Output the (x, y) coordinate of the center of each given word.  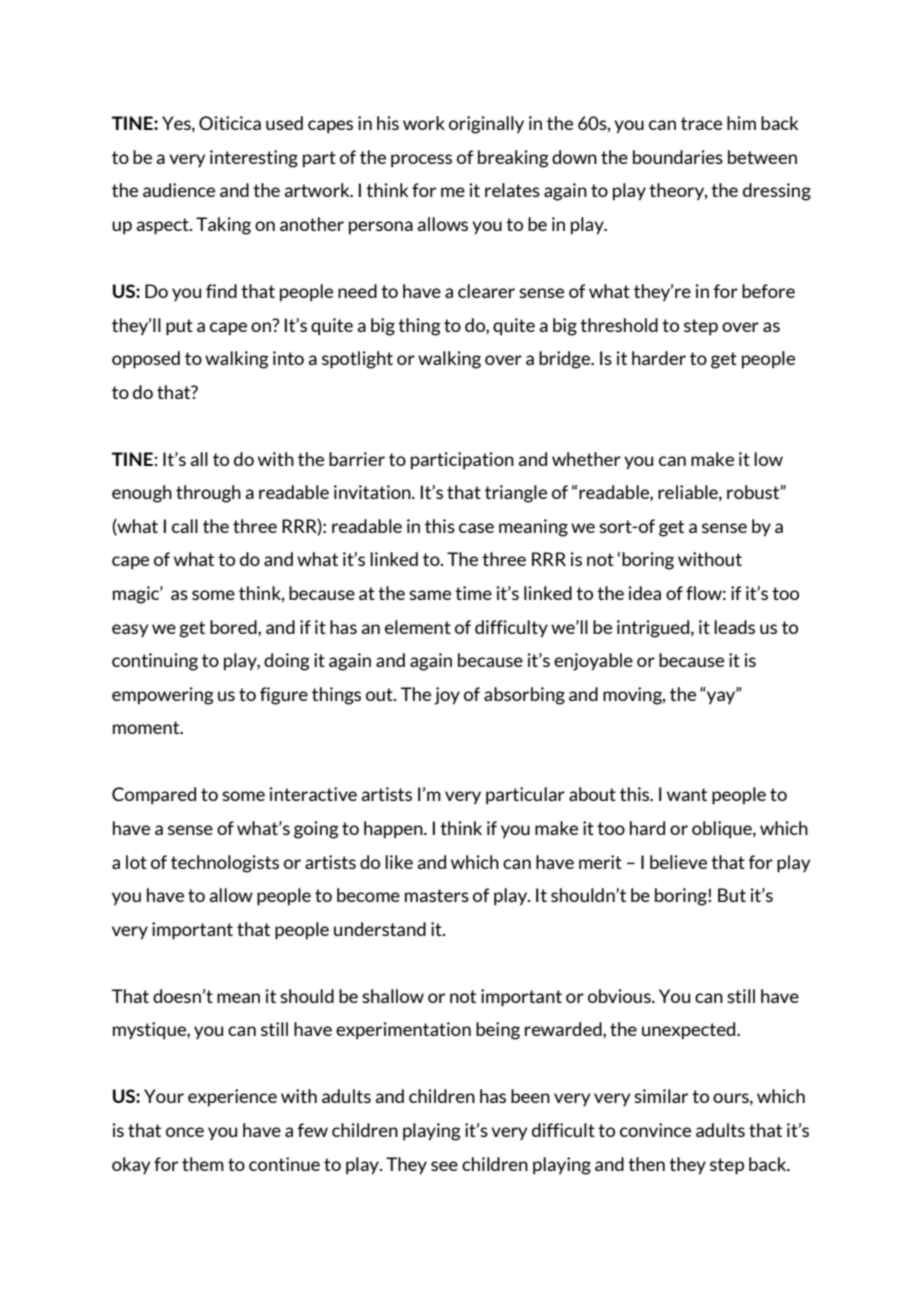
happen (394, 830)
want (687, 794)
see (444, 1166)
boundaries (678, 157)
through (208, 494)
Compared (154, 796)
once (185, 1132)
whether (586, 459)
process (421, 161)
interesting (254, 159)
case (476, 528)
